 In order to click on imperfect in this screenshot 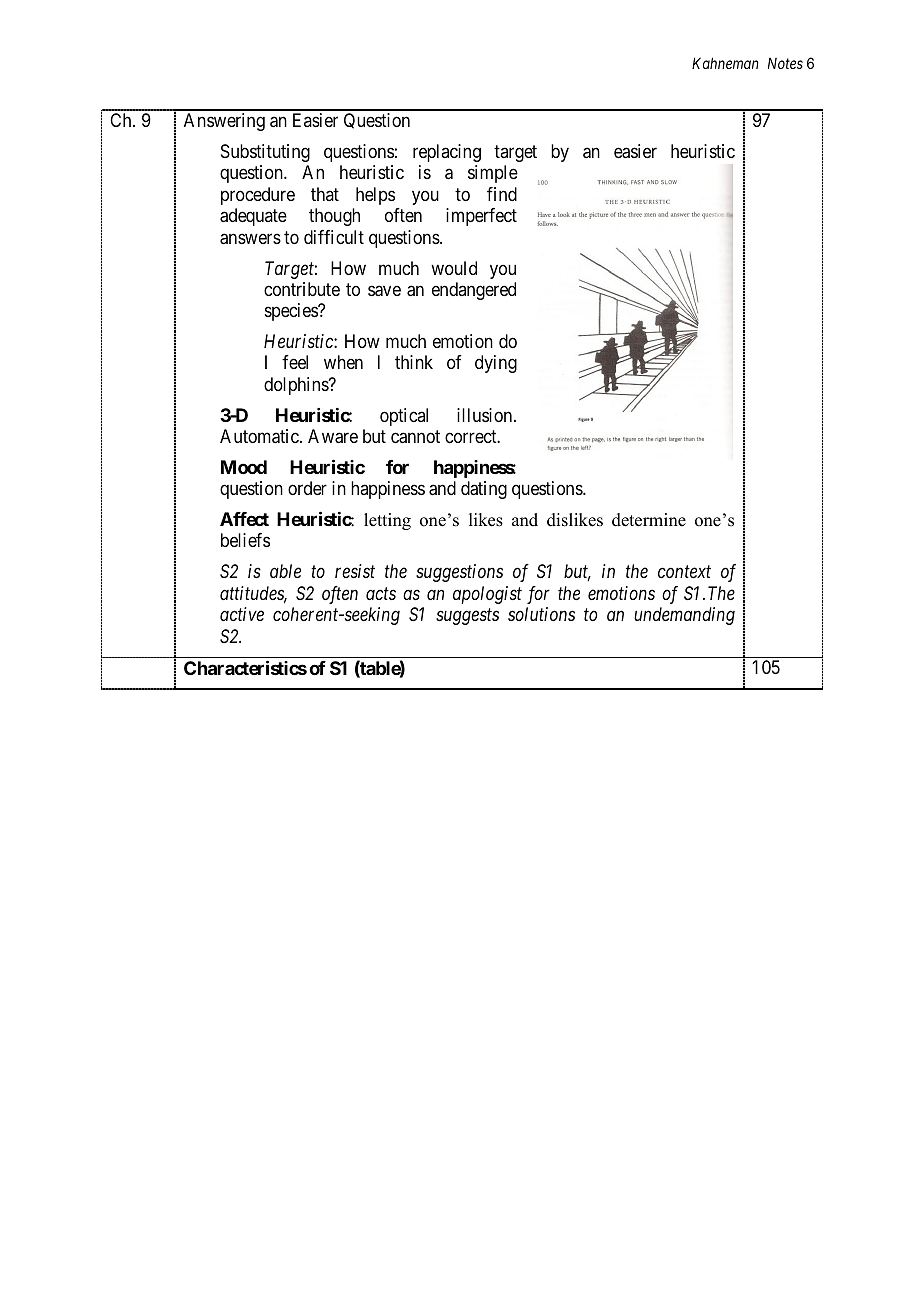, I will do `click(481, 217)`.
